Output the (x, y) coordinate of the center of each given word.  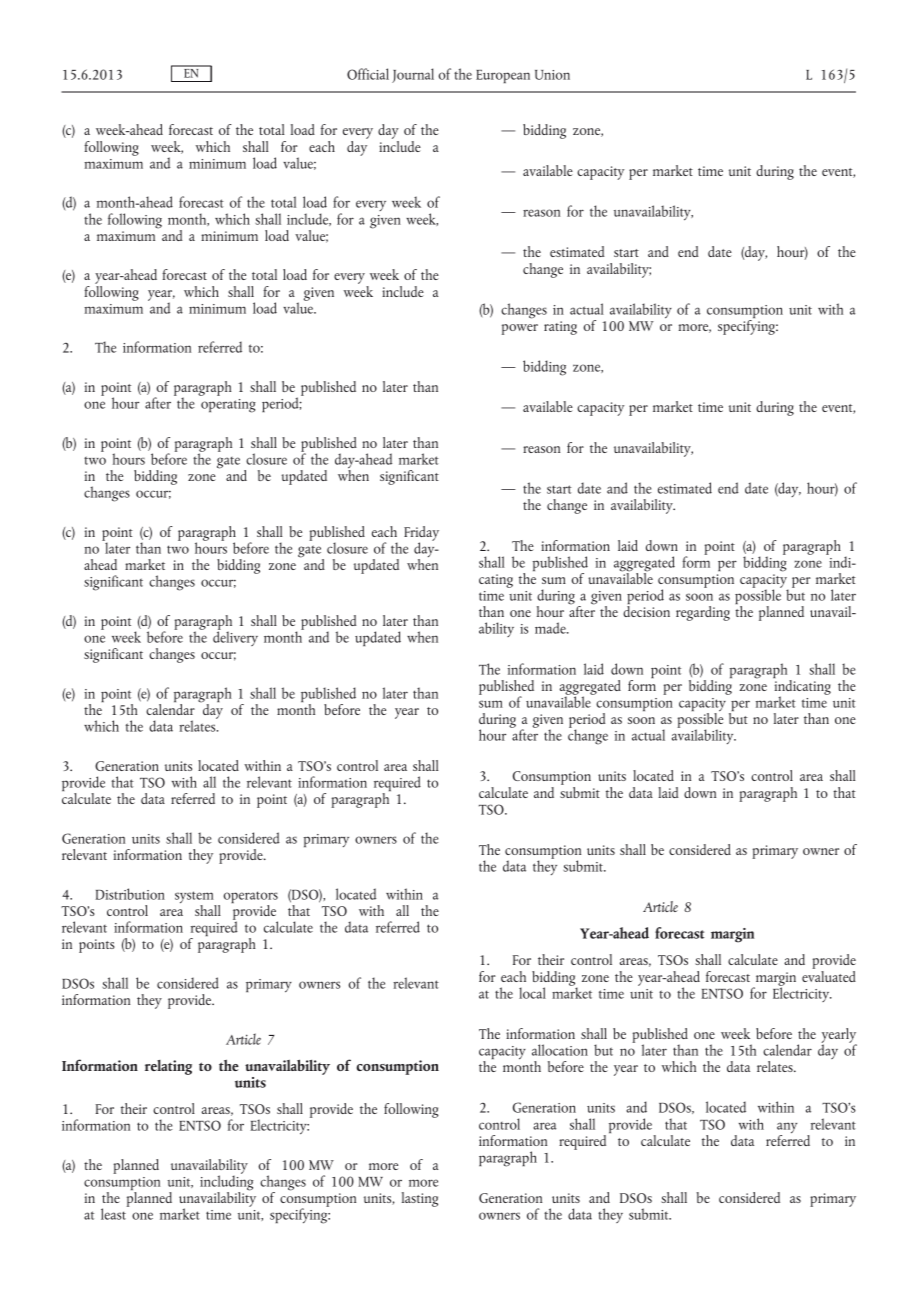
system (195, 898)
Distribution (130, 894)
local (532, 993)
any (787, 1129)
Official (368, 74)
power (520, 329)
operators (251, 898)
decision (646, 611)
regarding (703, 613)
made (551, 628)
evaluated (829, 975)
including (226, 1183)
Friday (421, 535)
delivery (235, 637)
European (503, 76)
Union (552, 75)
